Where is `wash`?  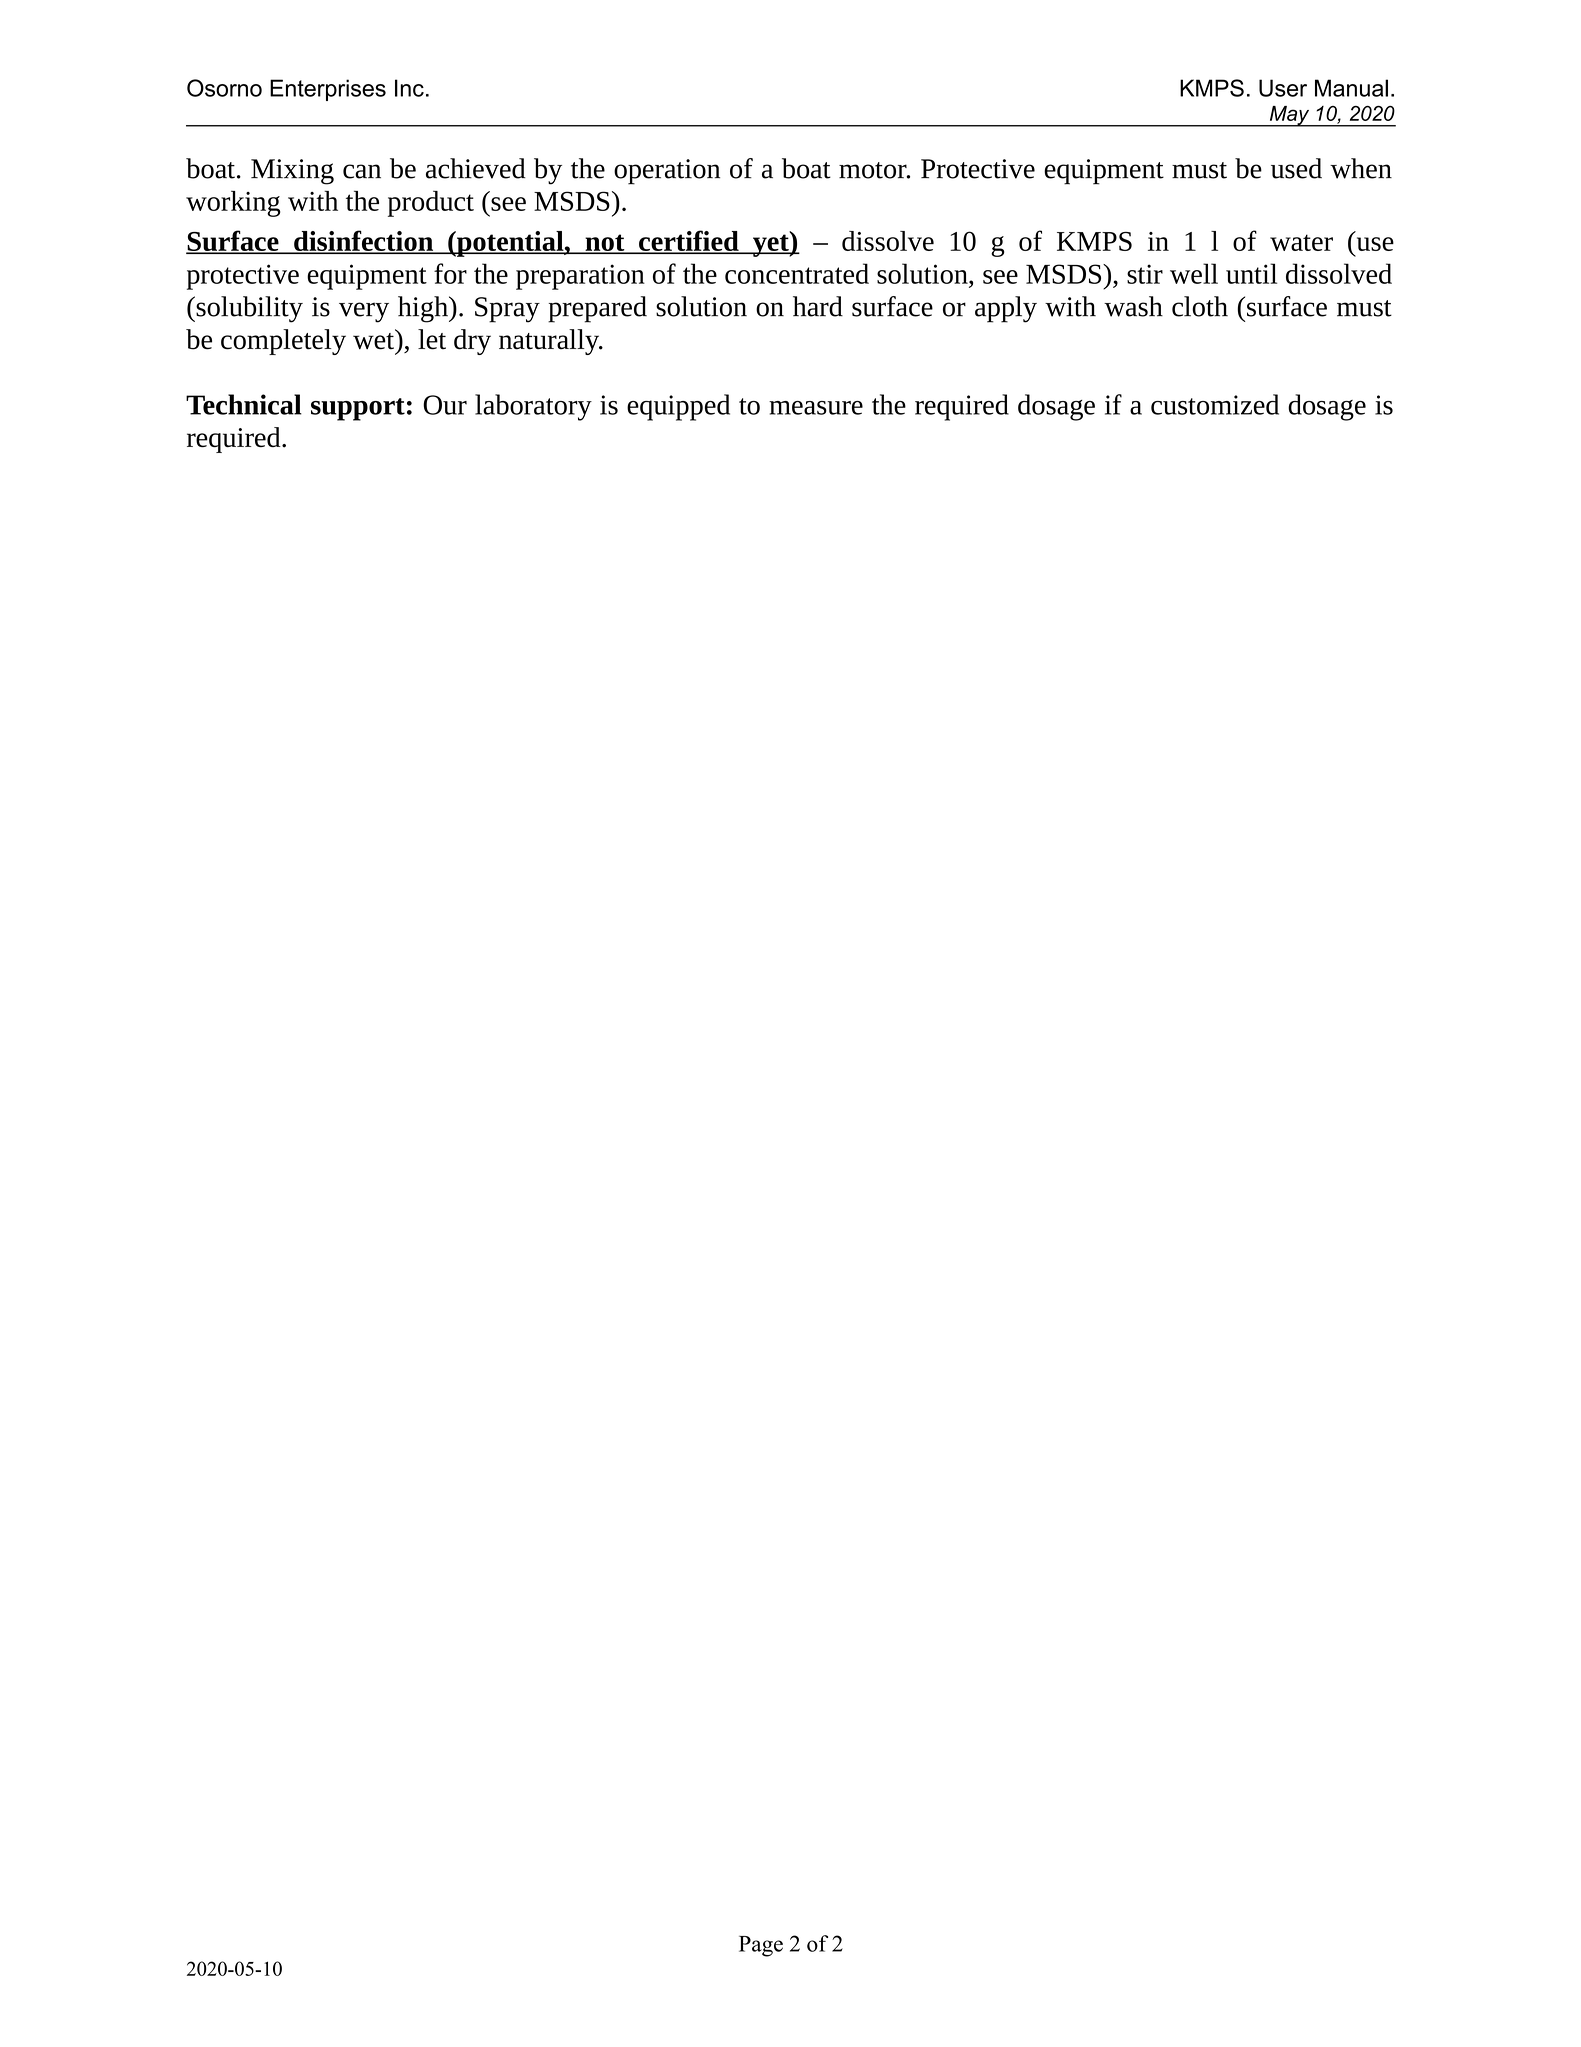 wash is located at coordinates (1133, 306).
